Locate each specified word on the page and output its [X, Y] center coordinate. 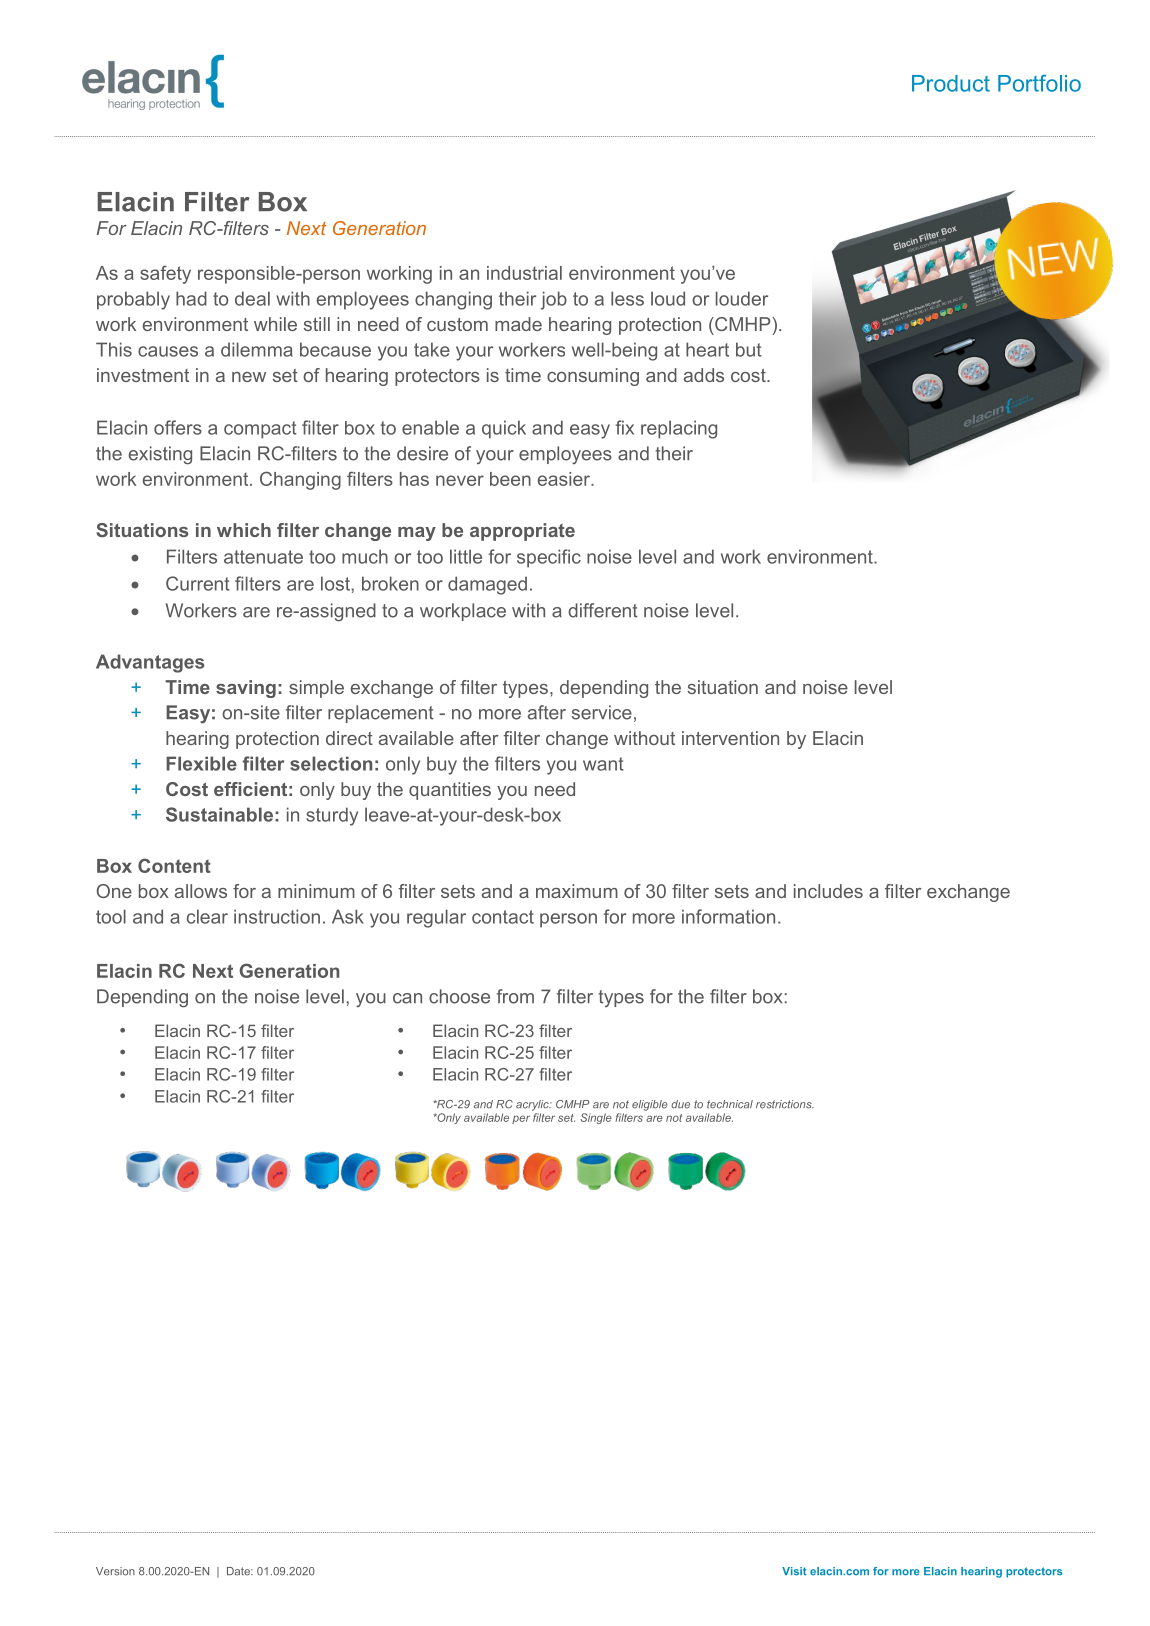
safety [165, 275]
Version [115, 1571]
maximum [577, 891]
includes [828, 891]
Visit [794, 1571]
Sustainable [219, 814]
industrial [524, 273]
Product [951, 83]
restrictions [785, 1104]
